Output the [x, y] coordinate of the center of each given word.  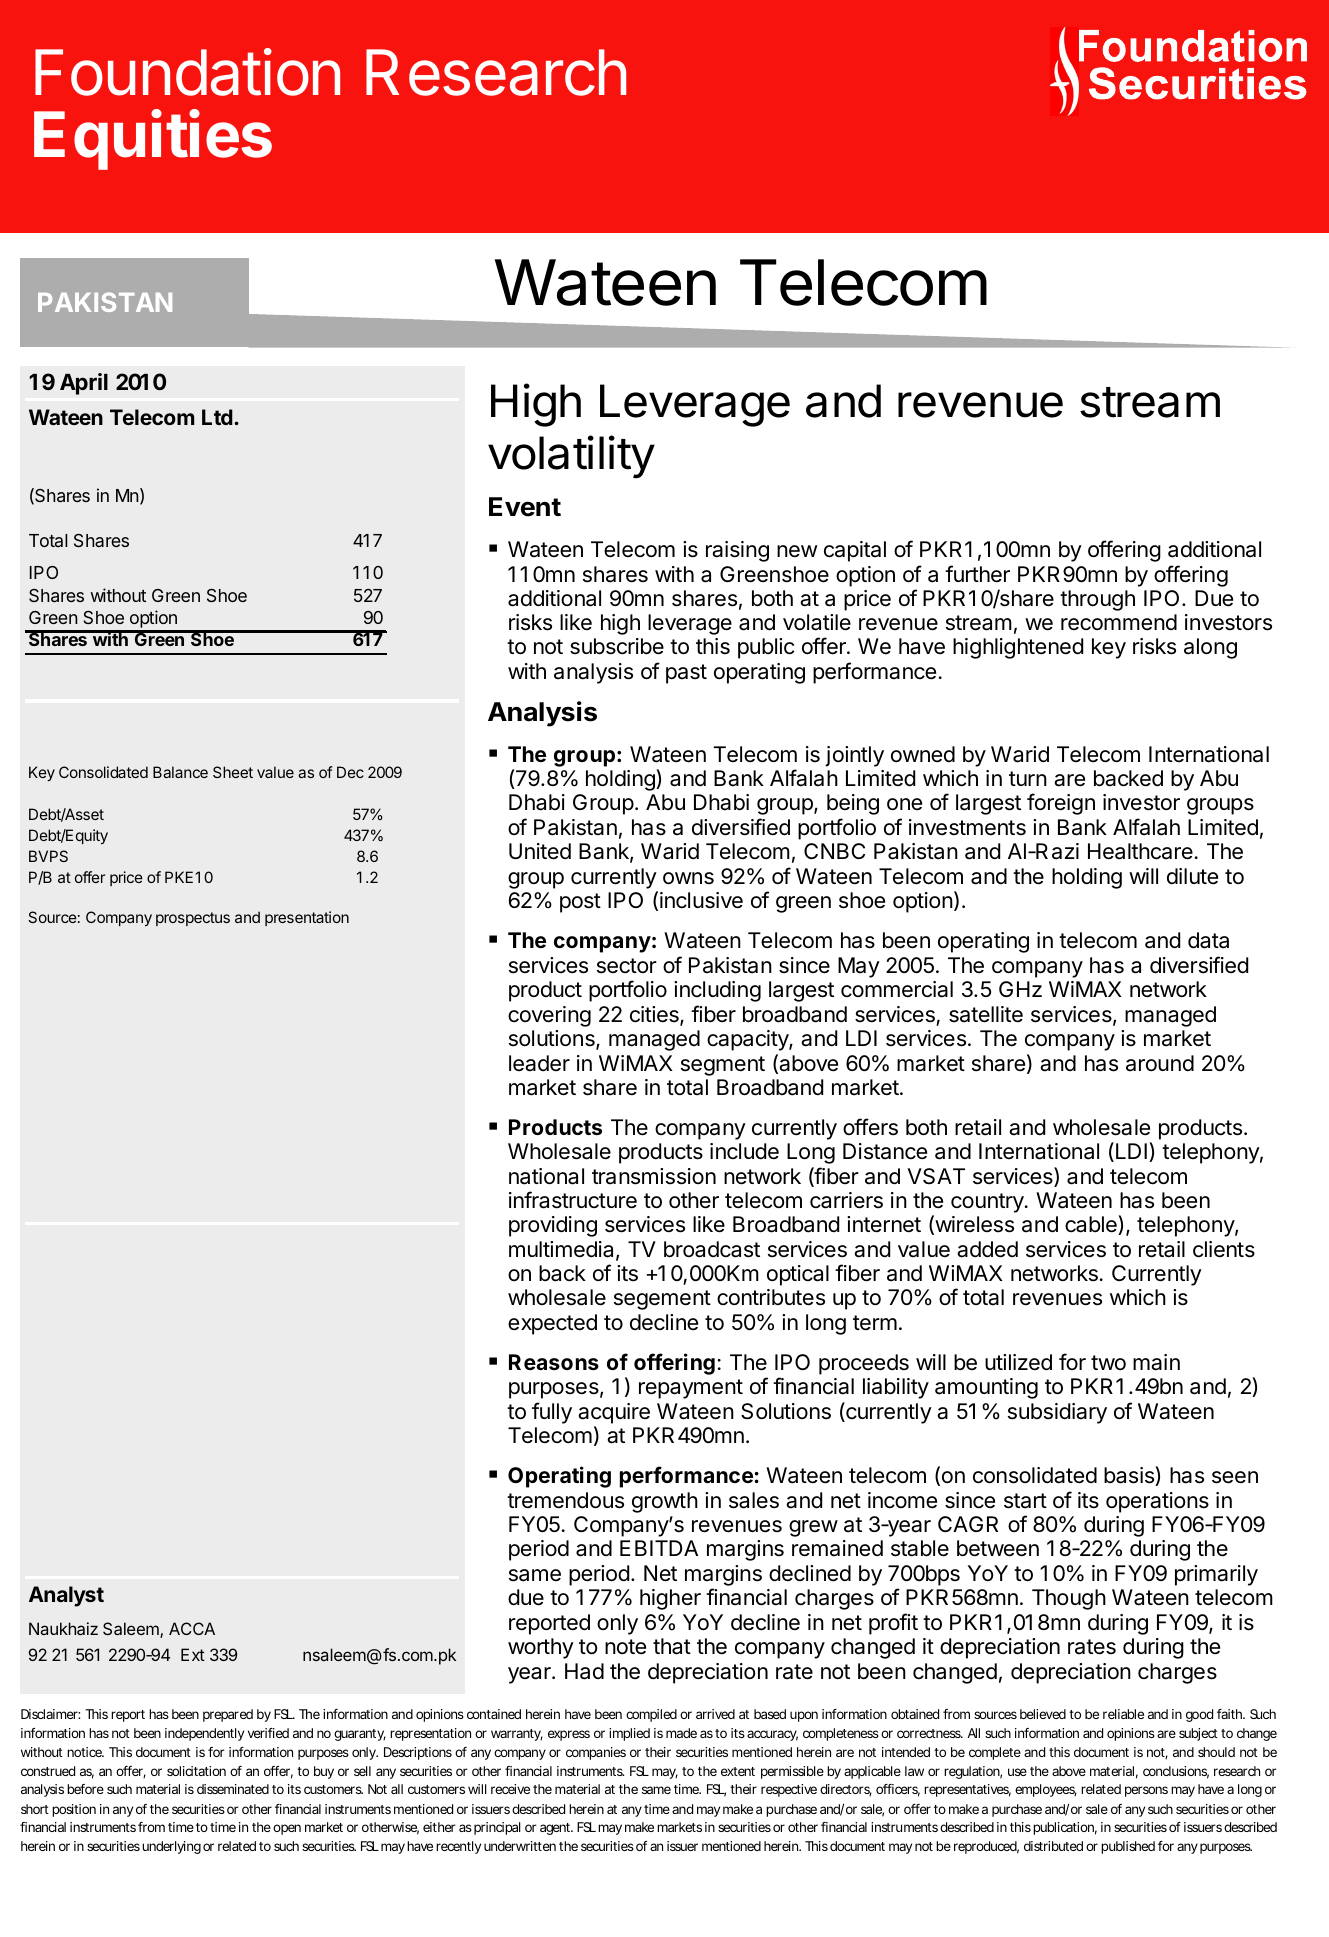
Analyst [66, 1596]
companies [596, 1753]
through [1097, 600]
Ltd [217, 417]
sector [627, 966]
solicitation [196, 1771]
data [1208, 940]
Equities [153, 140]
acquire [614, 1413]
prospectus [193, 919]
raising [737, 551]
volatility [571, 457]
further [977, 574]
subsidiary [1057, 1413]
